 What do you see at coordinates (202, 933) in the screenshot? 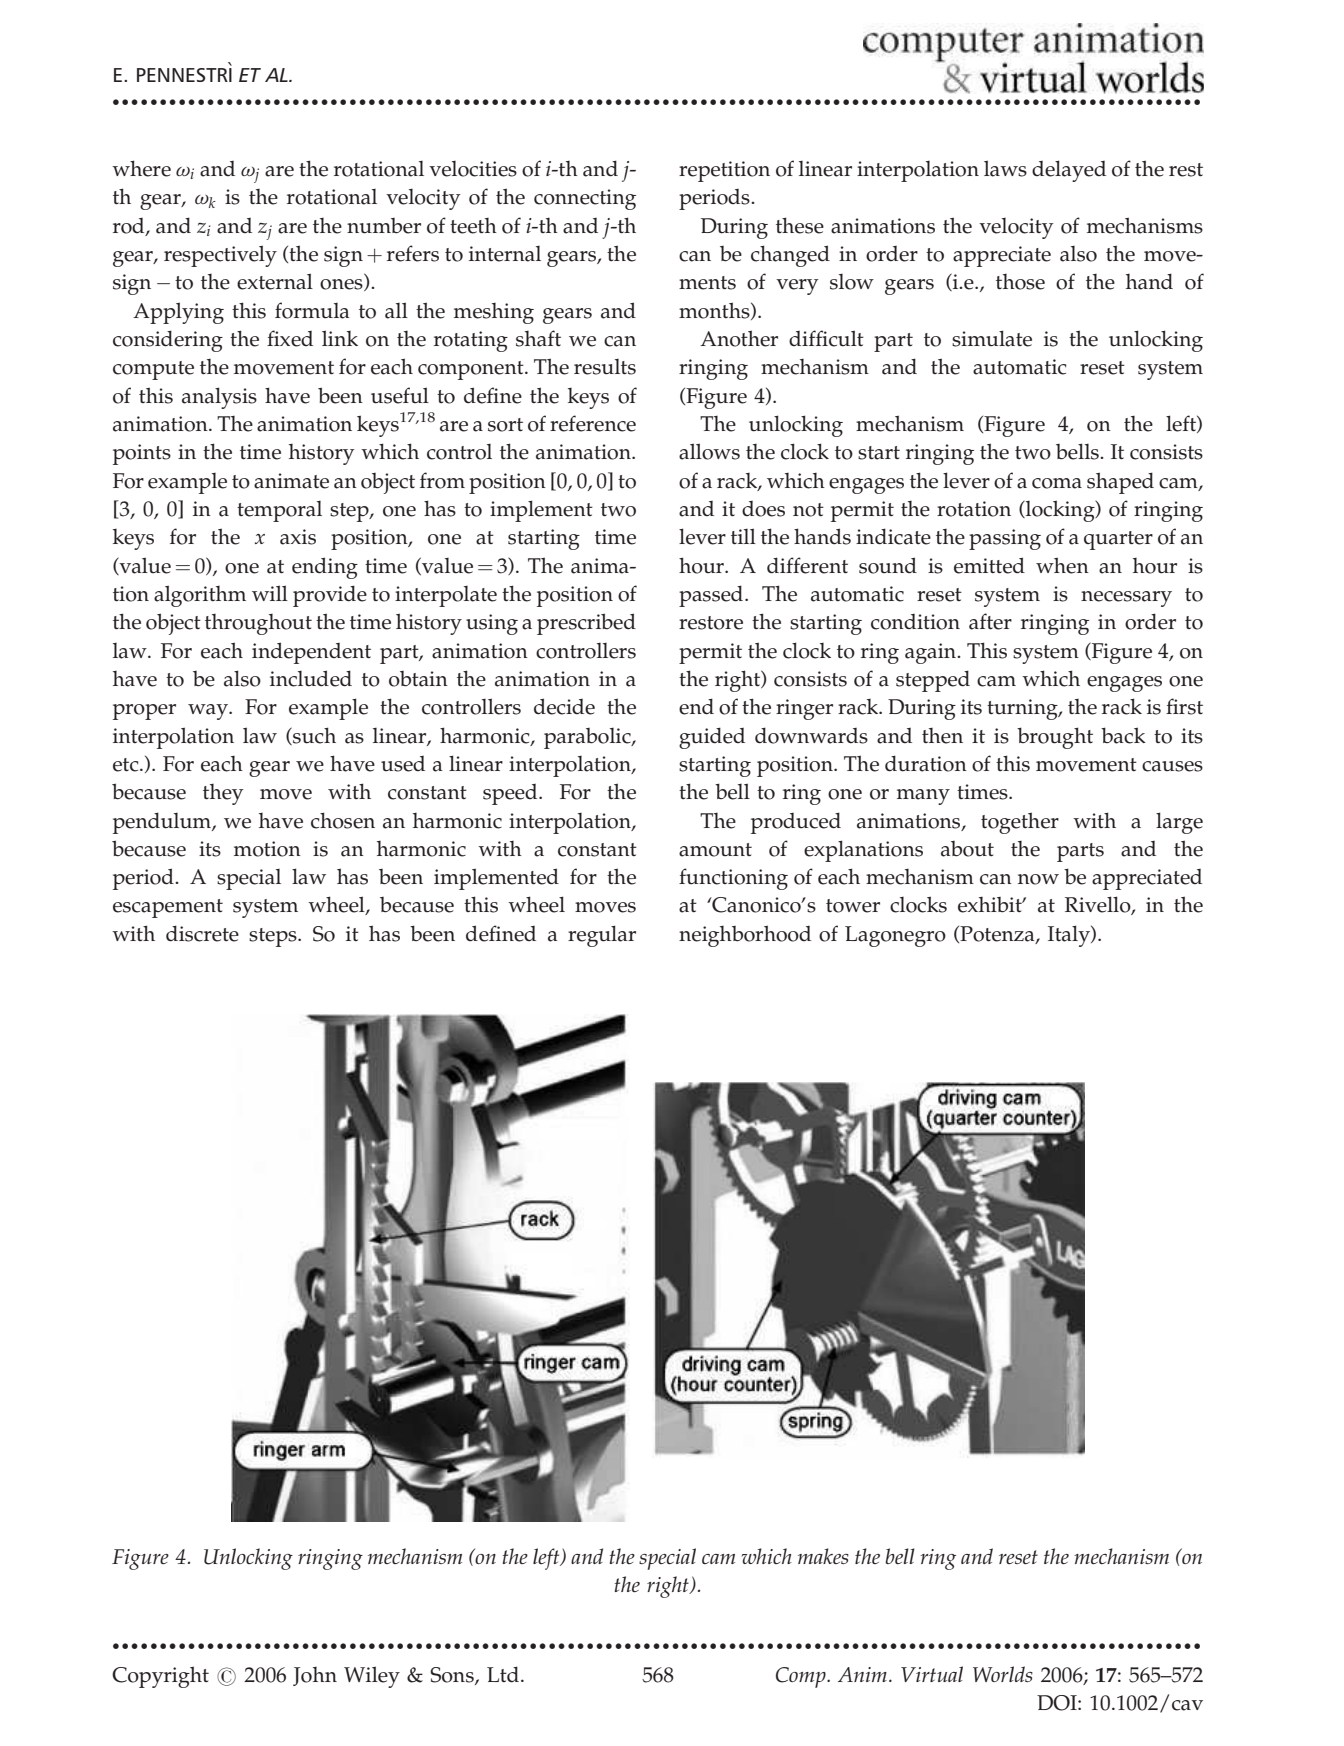
I see `discrete` at bounding box center [202, 933].
